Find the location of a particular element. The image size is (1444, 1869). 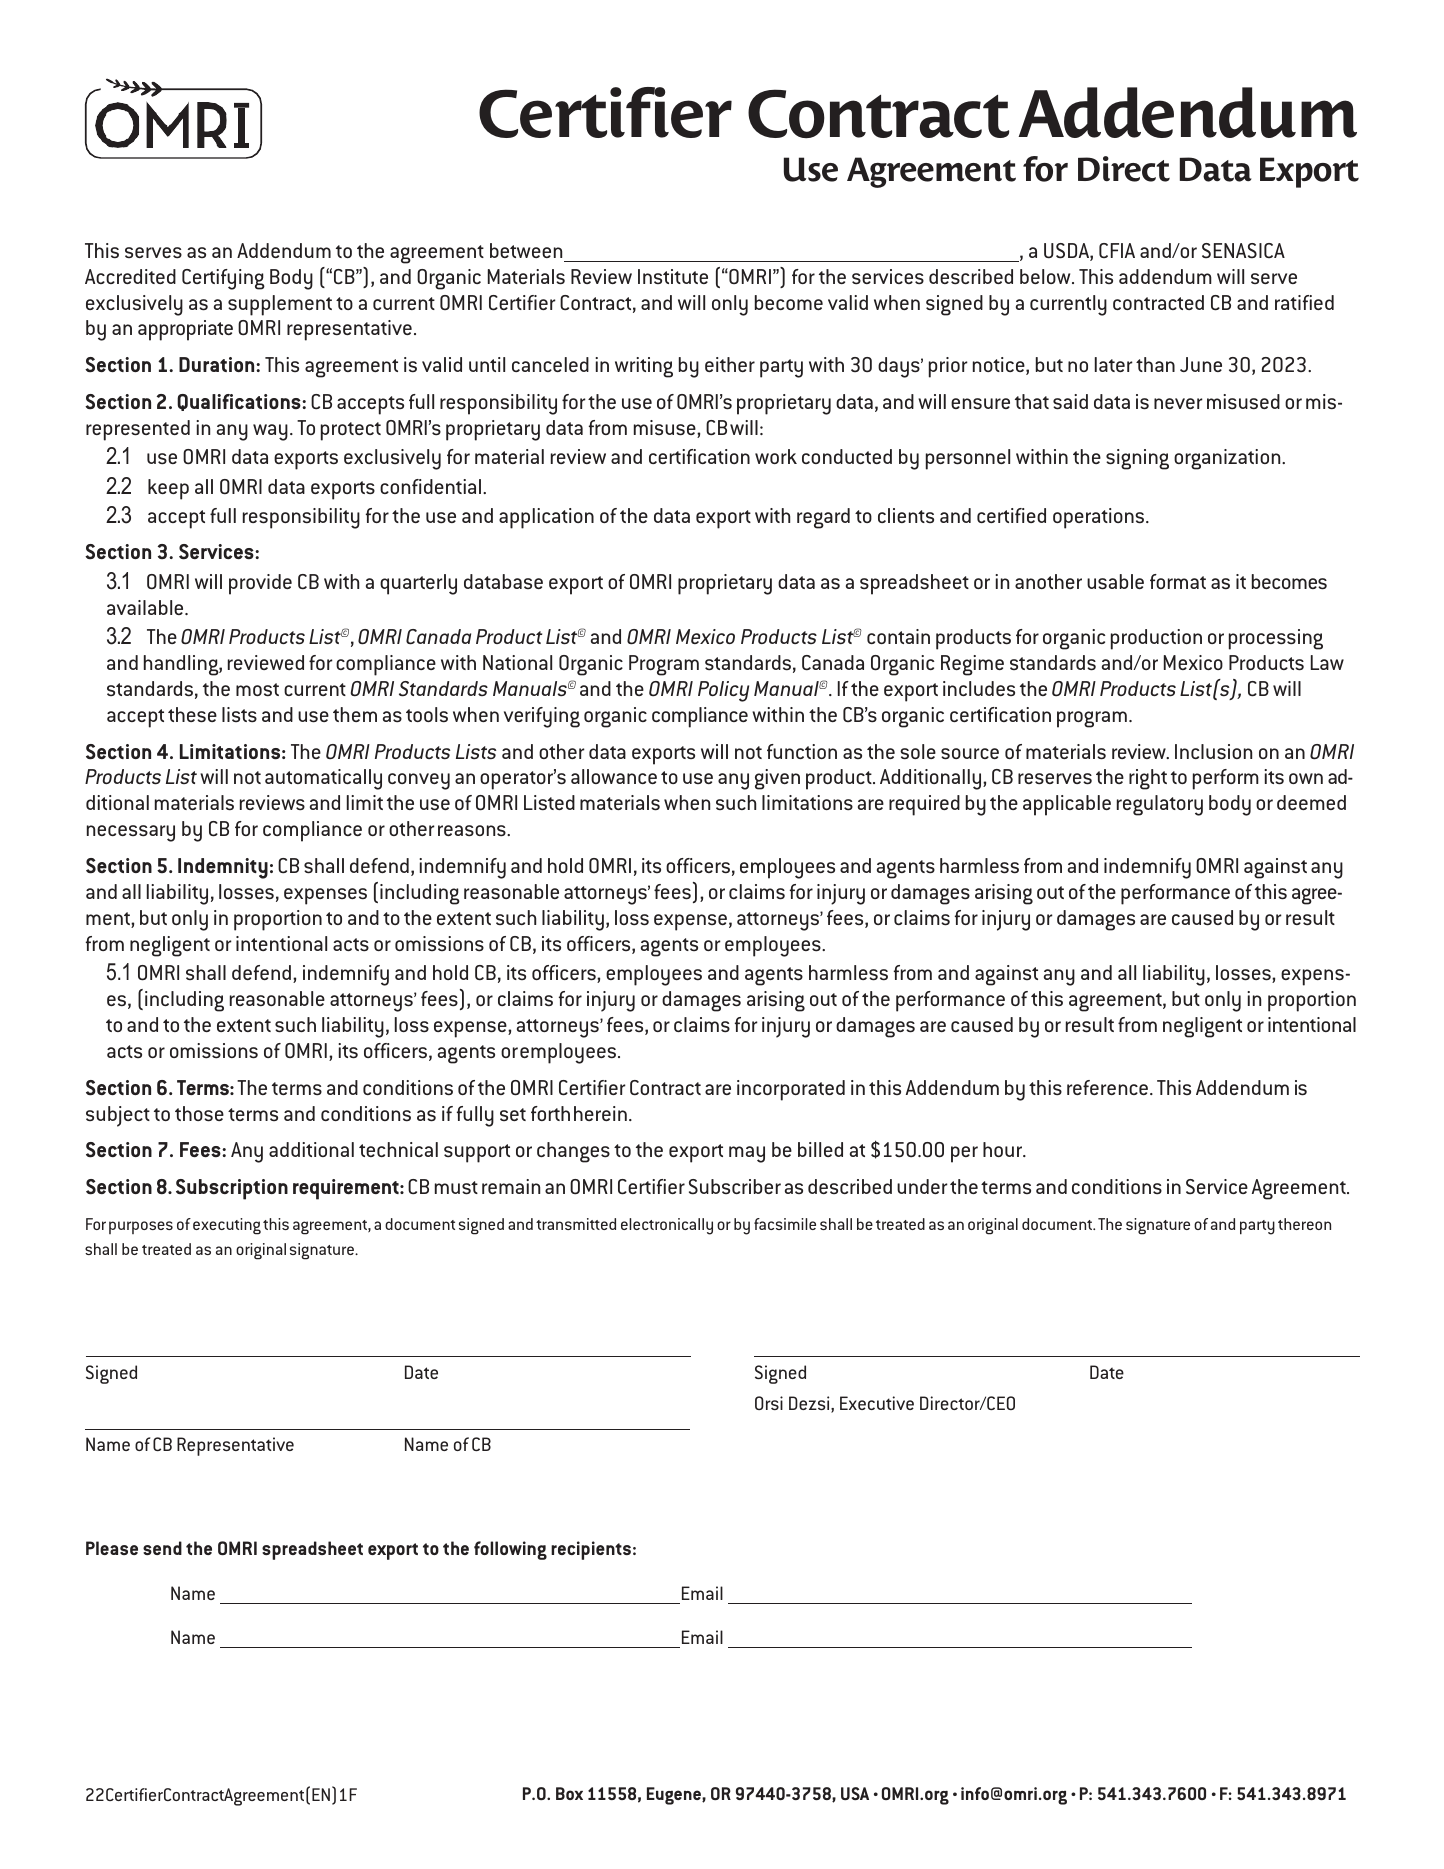

Box is located at coordinates (569, 1793).
